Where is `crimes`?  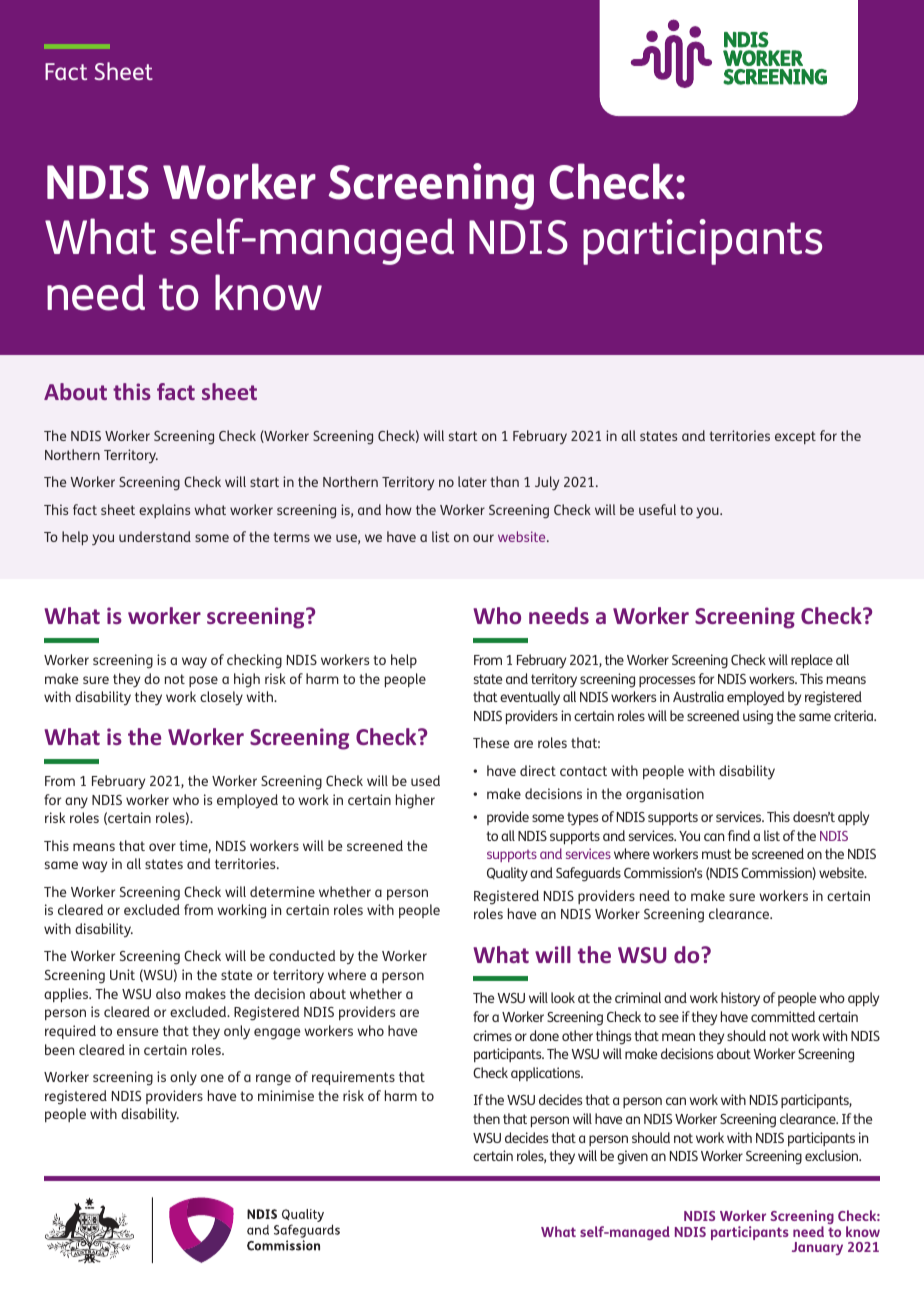 crimes is located at coordinates (492, 1035).
